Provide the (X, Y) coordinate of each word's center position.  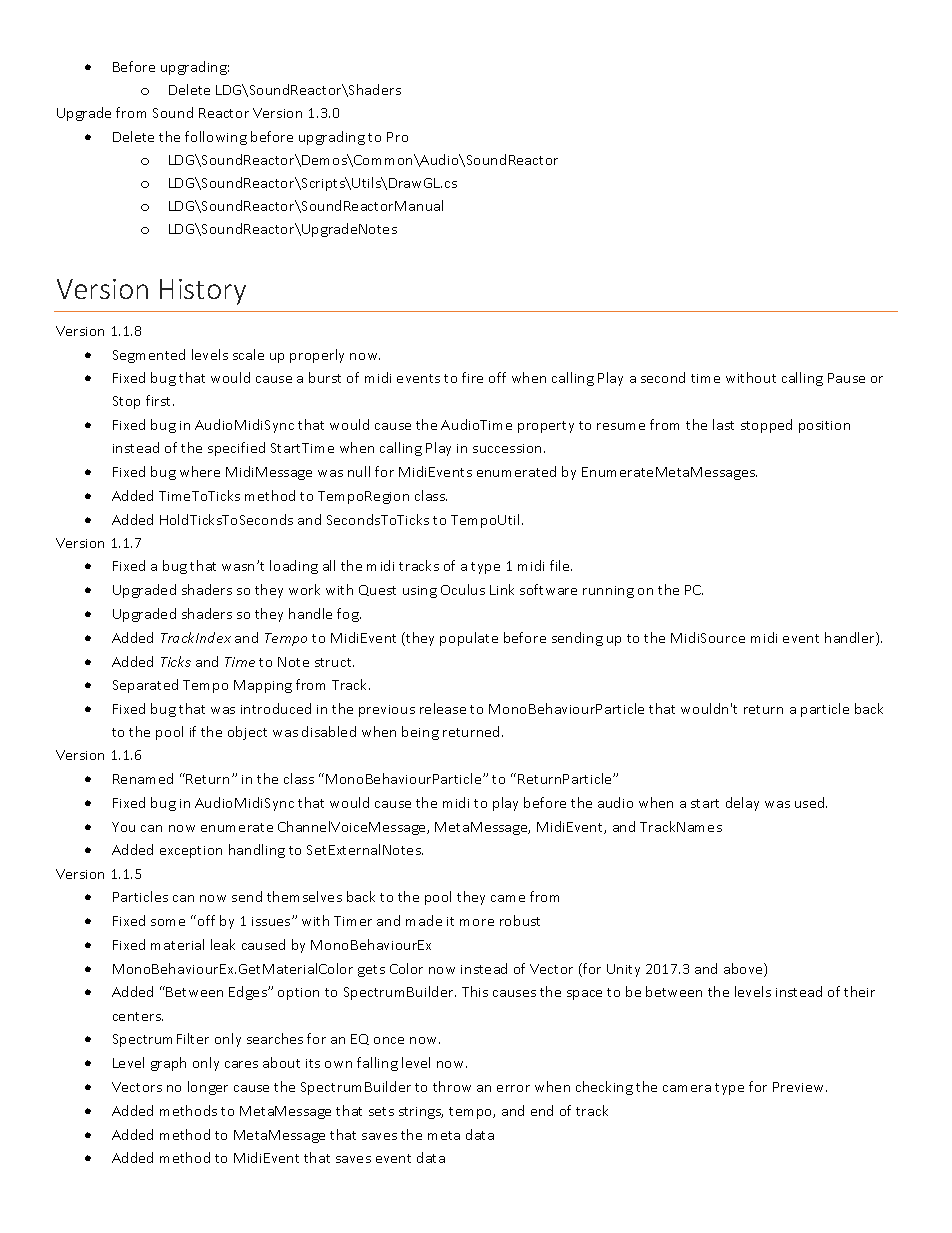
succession (509, 448)
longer (208, 1088)
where (200, 471)
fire (472, 377)
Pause (846, 378)
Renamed (143, 778)
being (420, 733)
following (216, 138)
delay (742, 804)
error (513, 1088)
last (723, 424)
